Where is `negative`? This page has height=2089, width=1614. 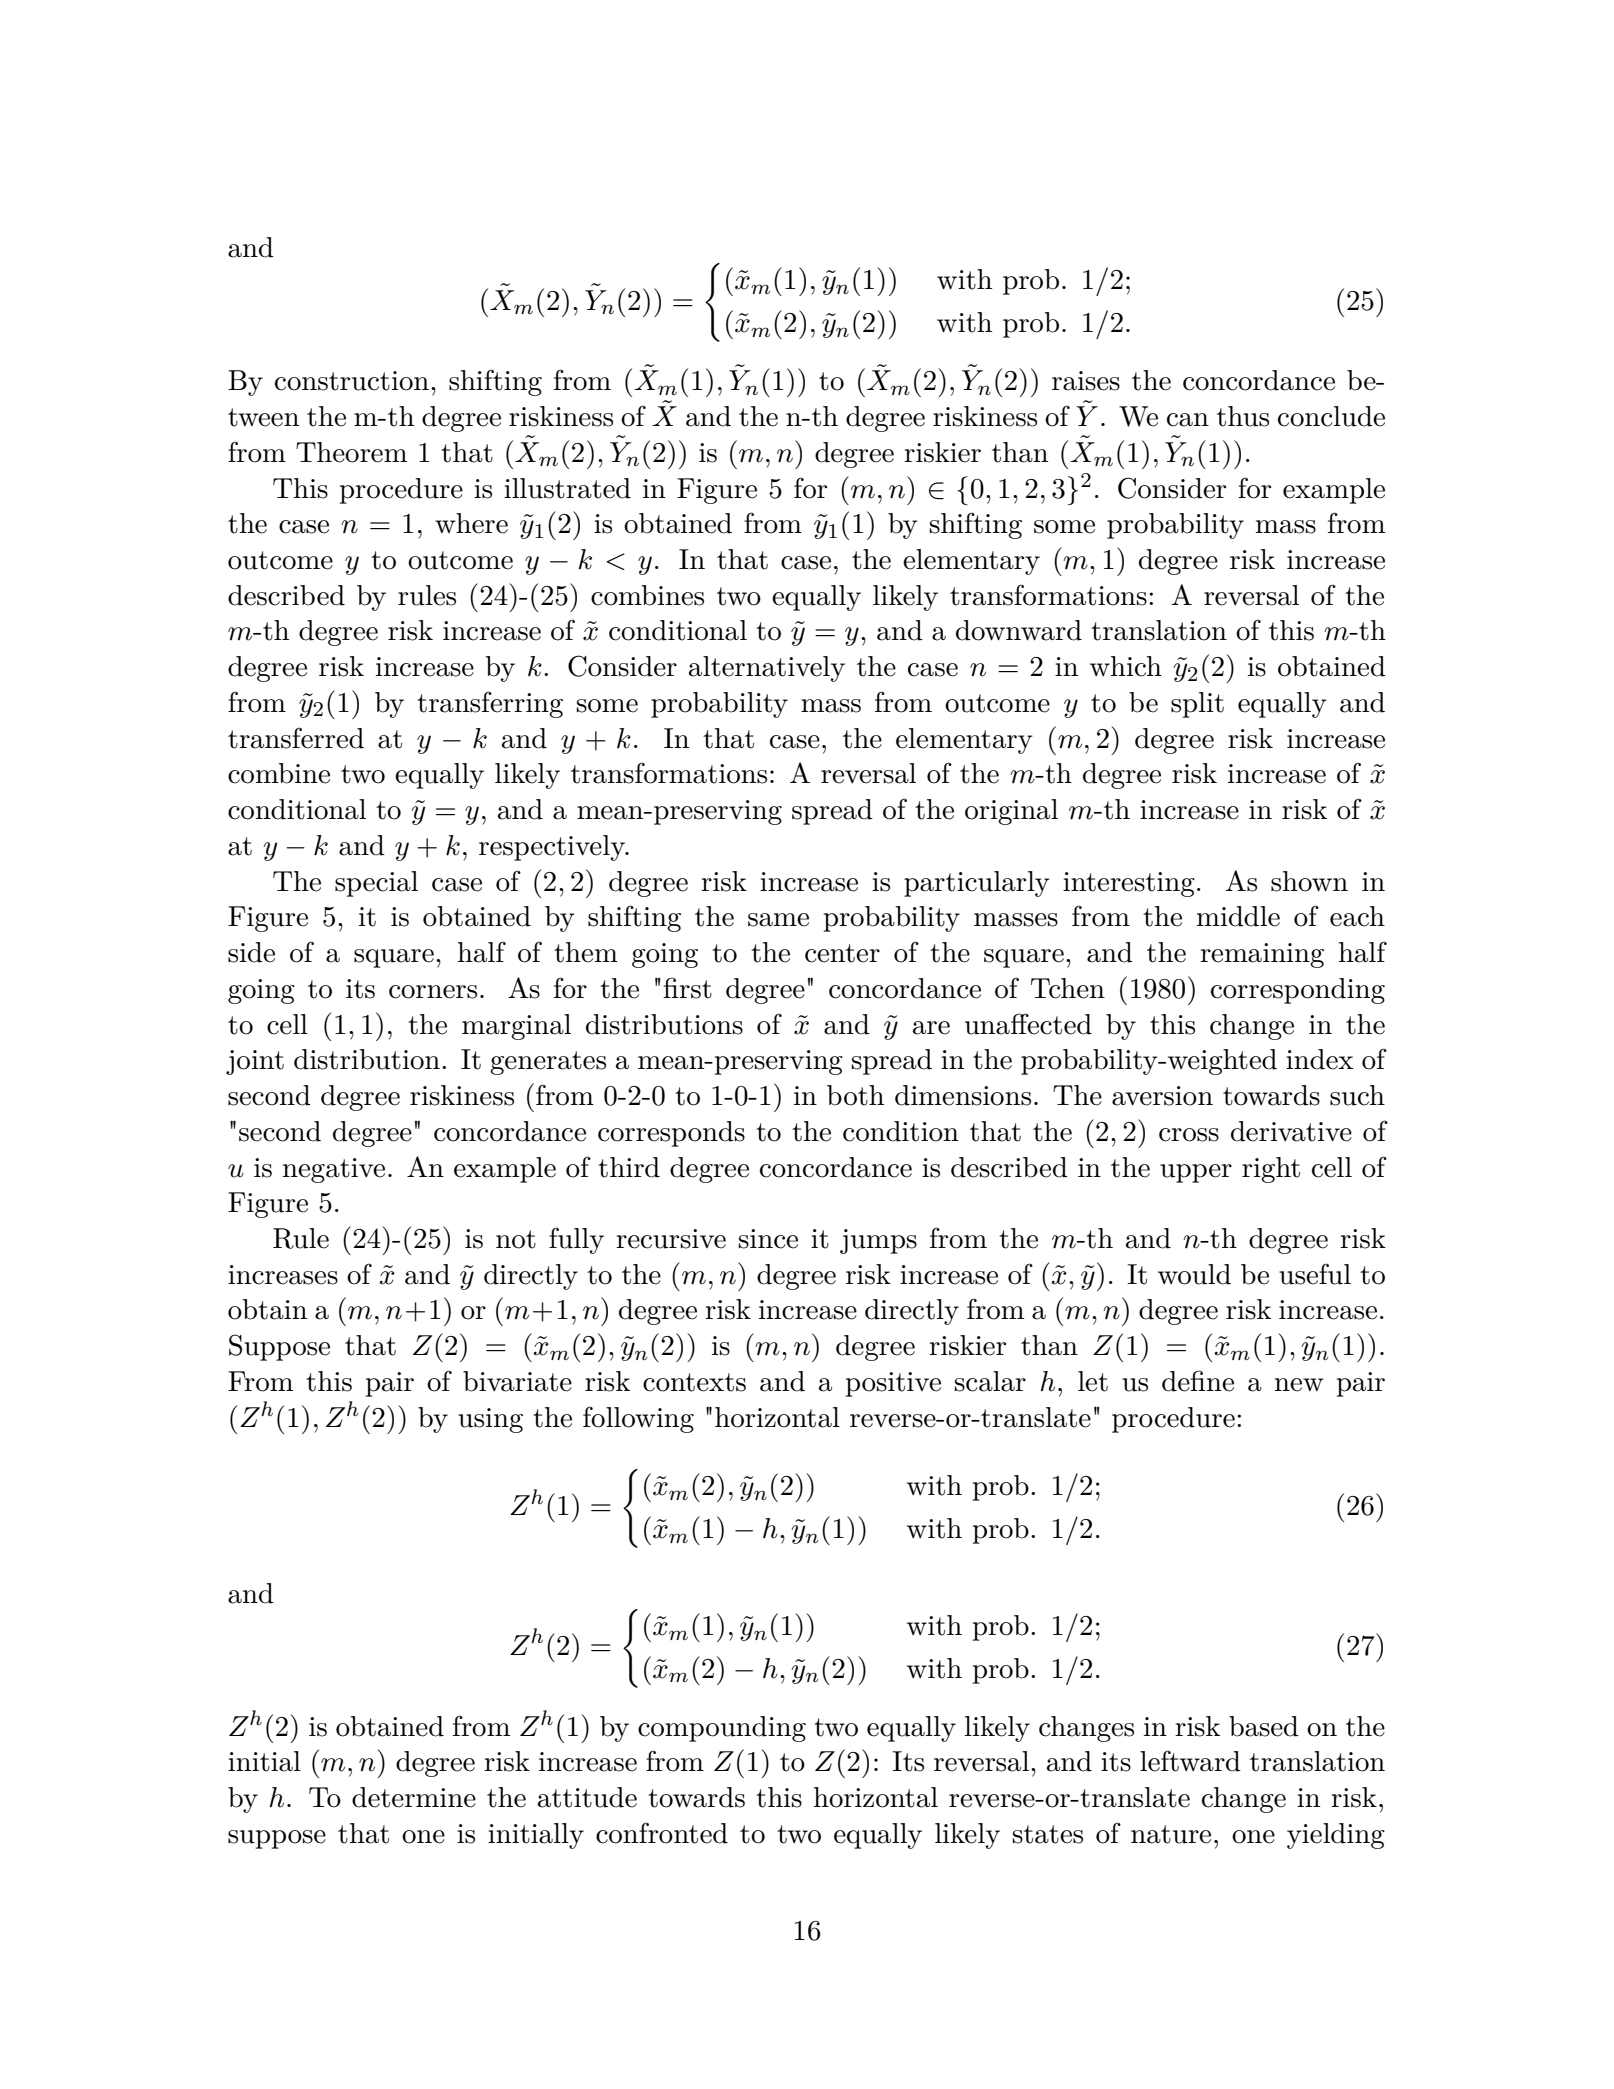 negative is located at coordinates (334, 1170).
